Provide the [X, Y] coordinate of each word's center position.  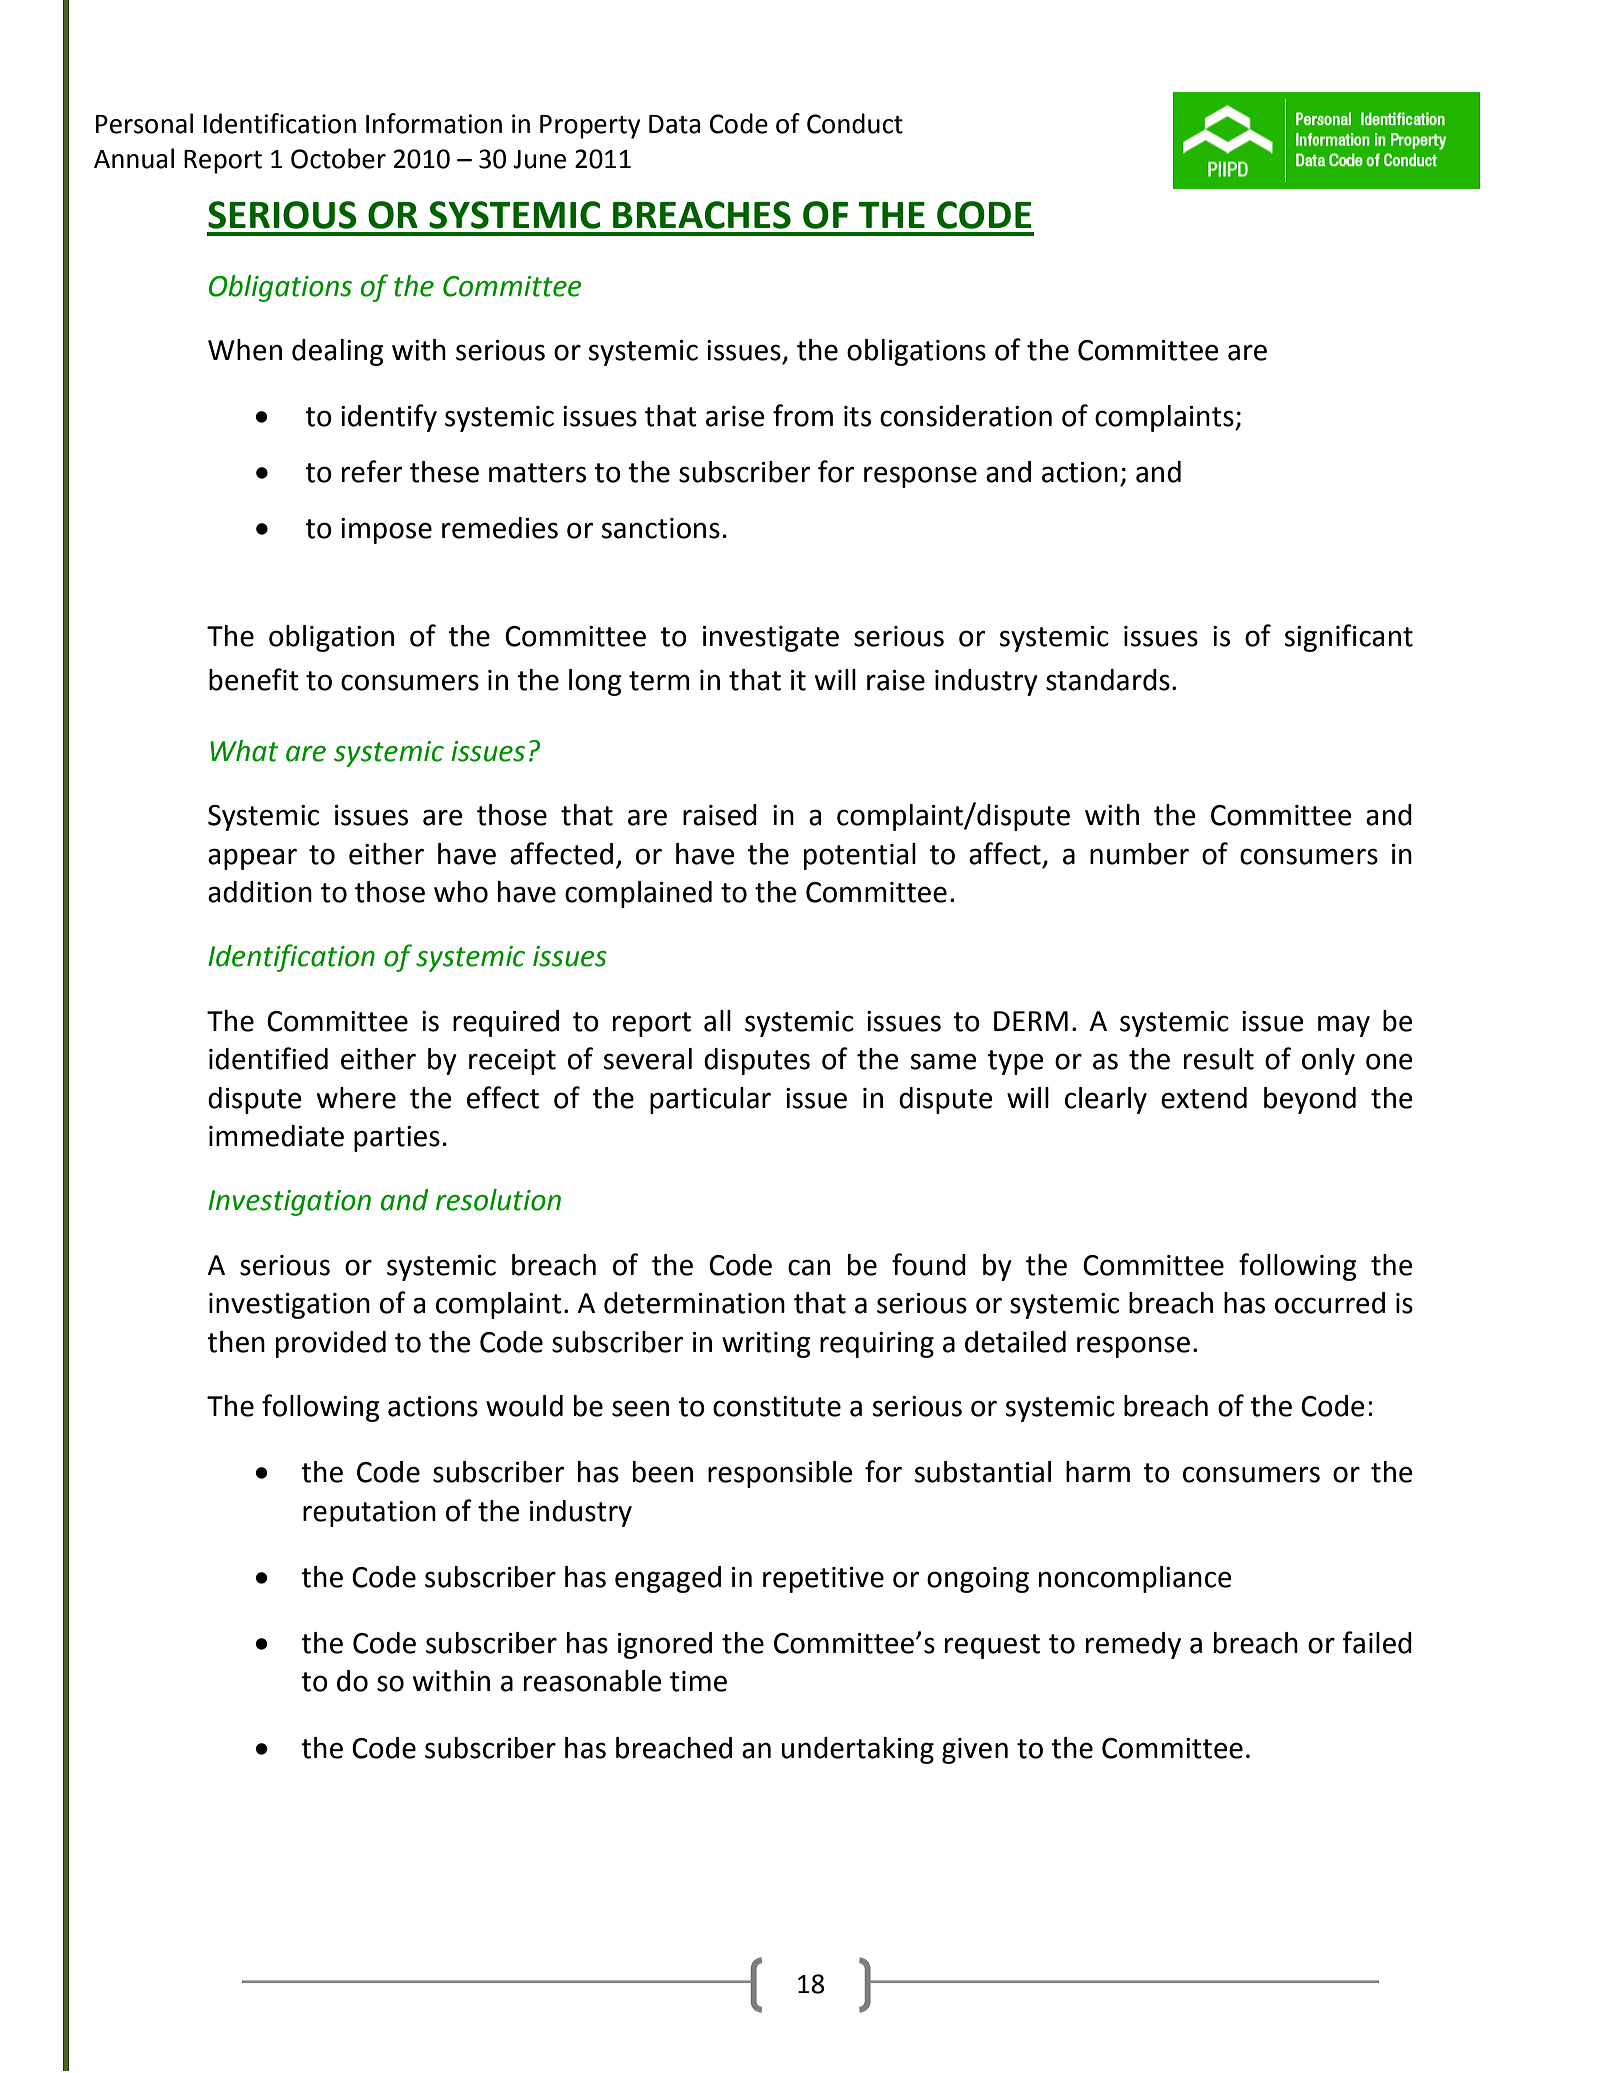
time [698, 1681]
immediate [276, 1136]
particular [710, 1100]
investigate [771, 639]
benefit [254, 679]
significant [1349, 638]
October [338, 158]
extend [1204, 1098]
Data [674, 124]
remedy [1133, 1645]
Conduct [855, 123]
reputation [369, 1514]
